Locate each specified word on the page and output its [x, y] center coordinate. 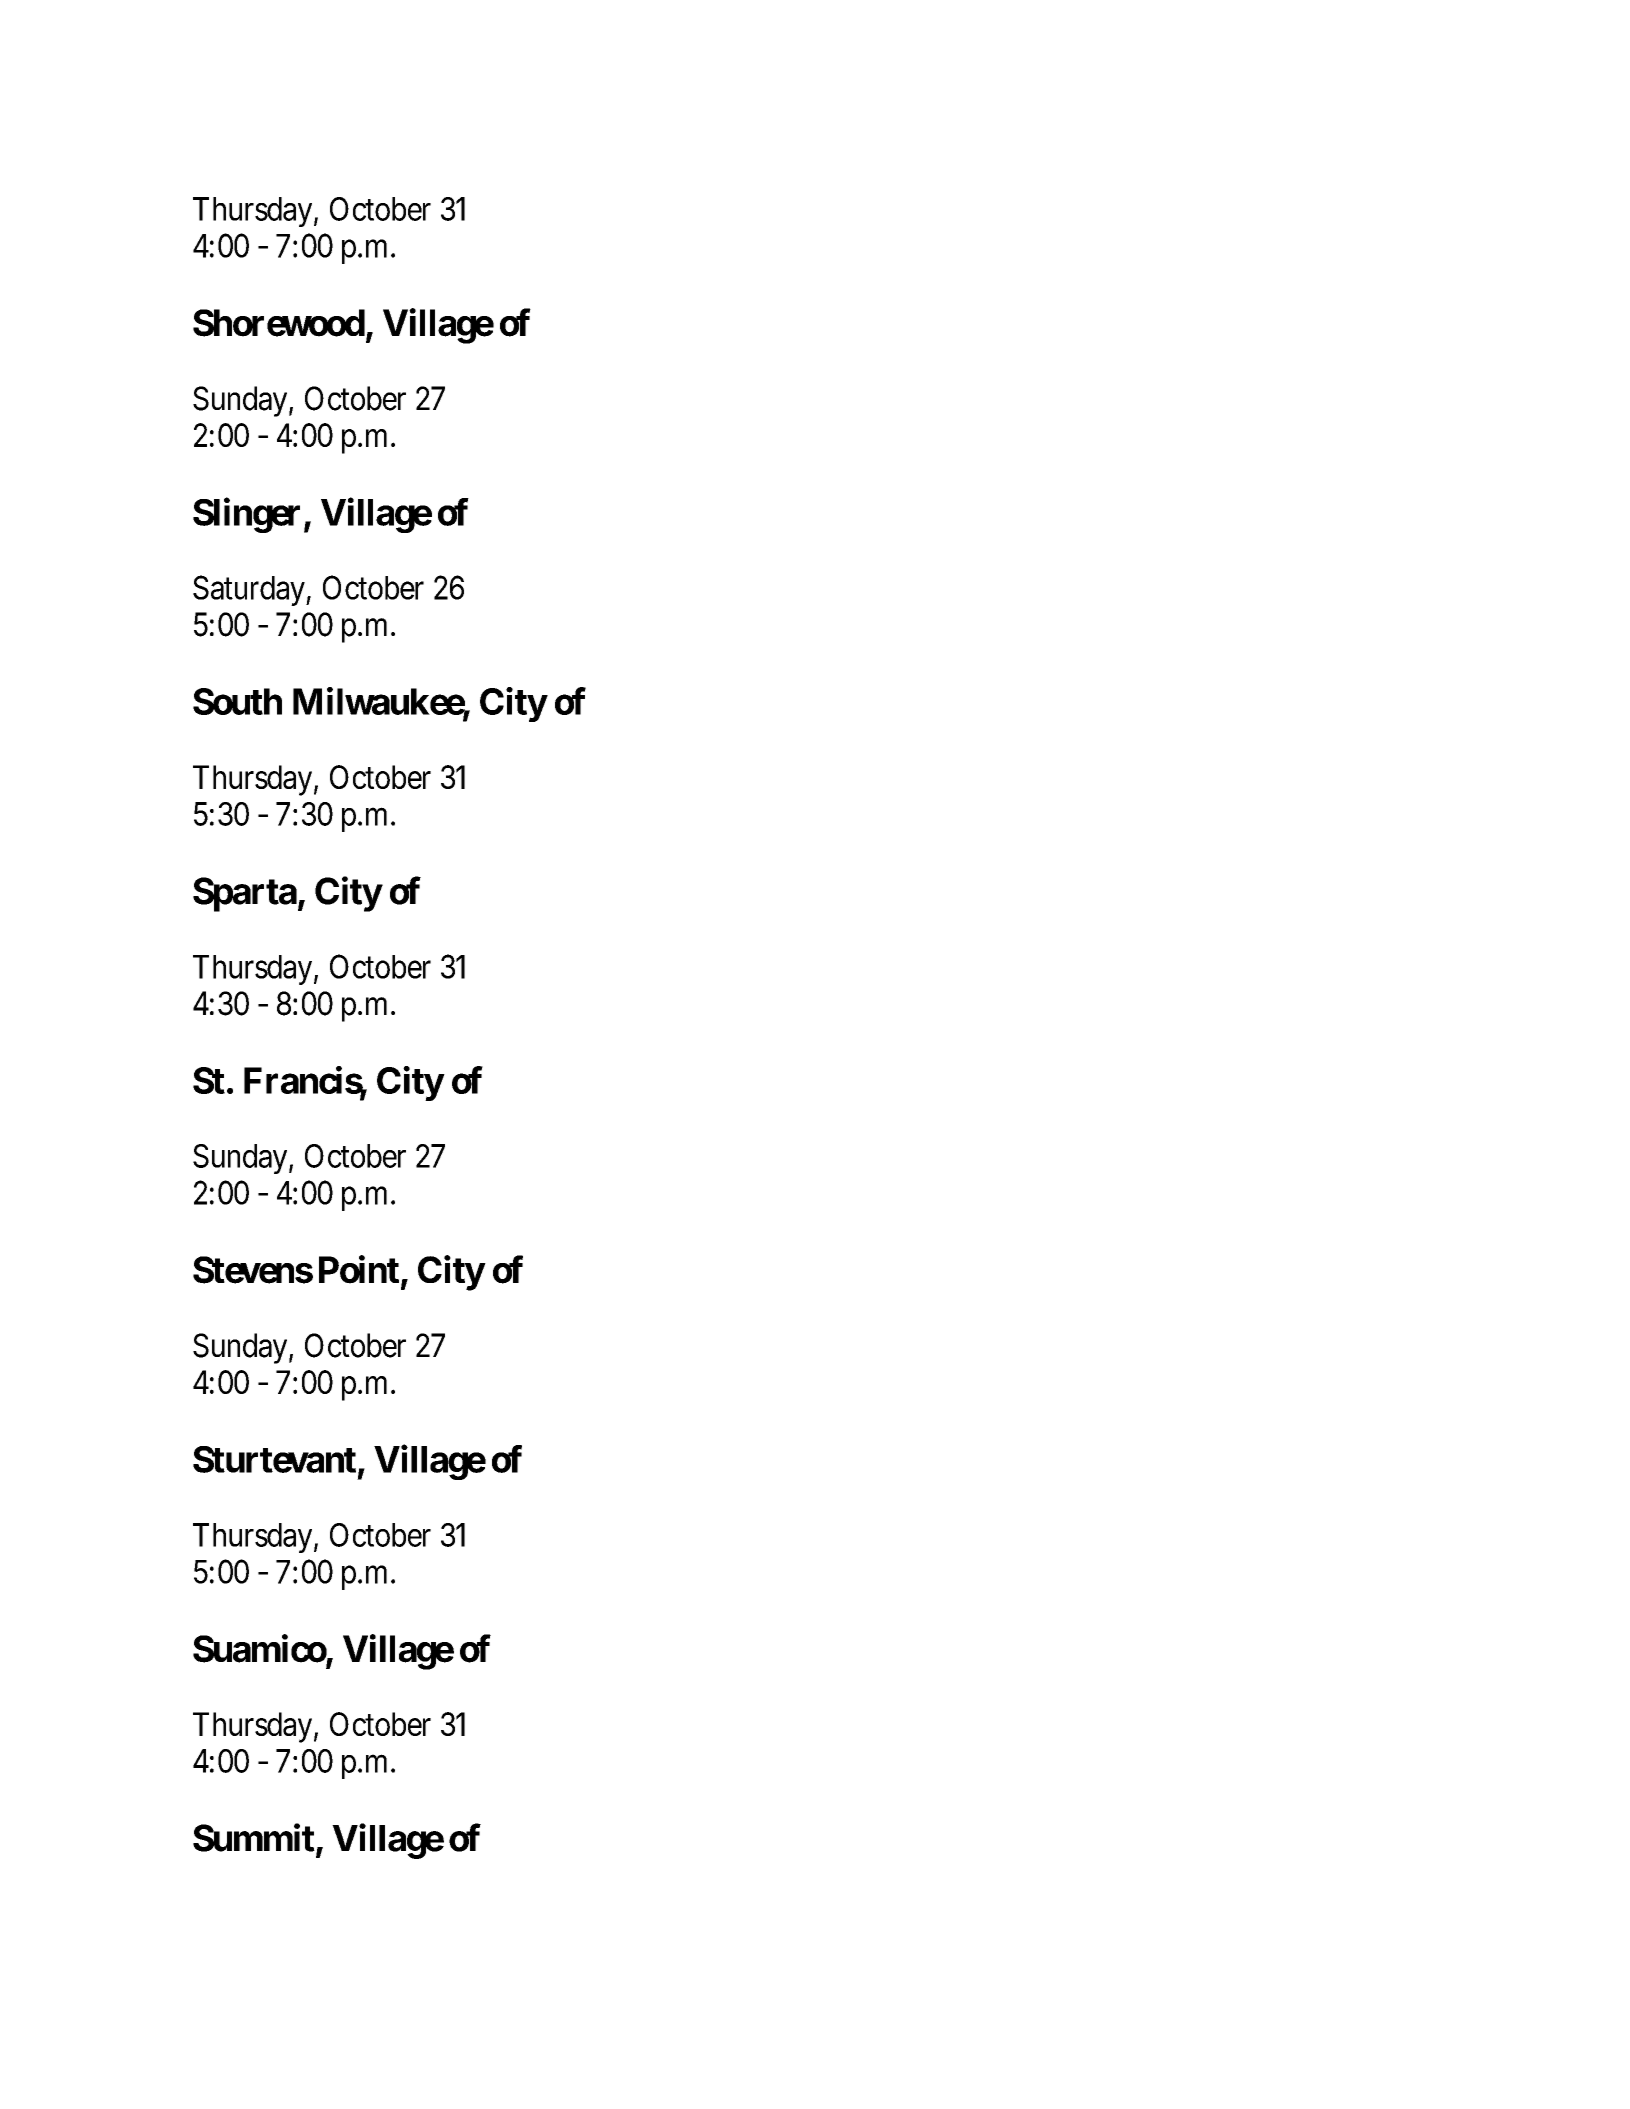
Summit [254, 1838]
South [237, 701]
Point [359, 1269]
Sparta [245, 894]
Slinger [246, 515]
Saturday [250, 590]
